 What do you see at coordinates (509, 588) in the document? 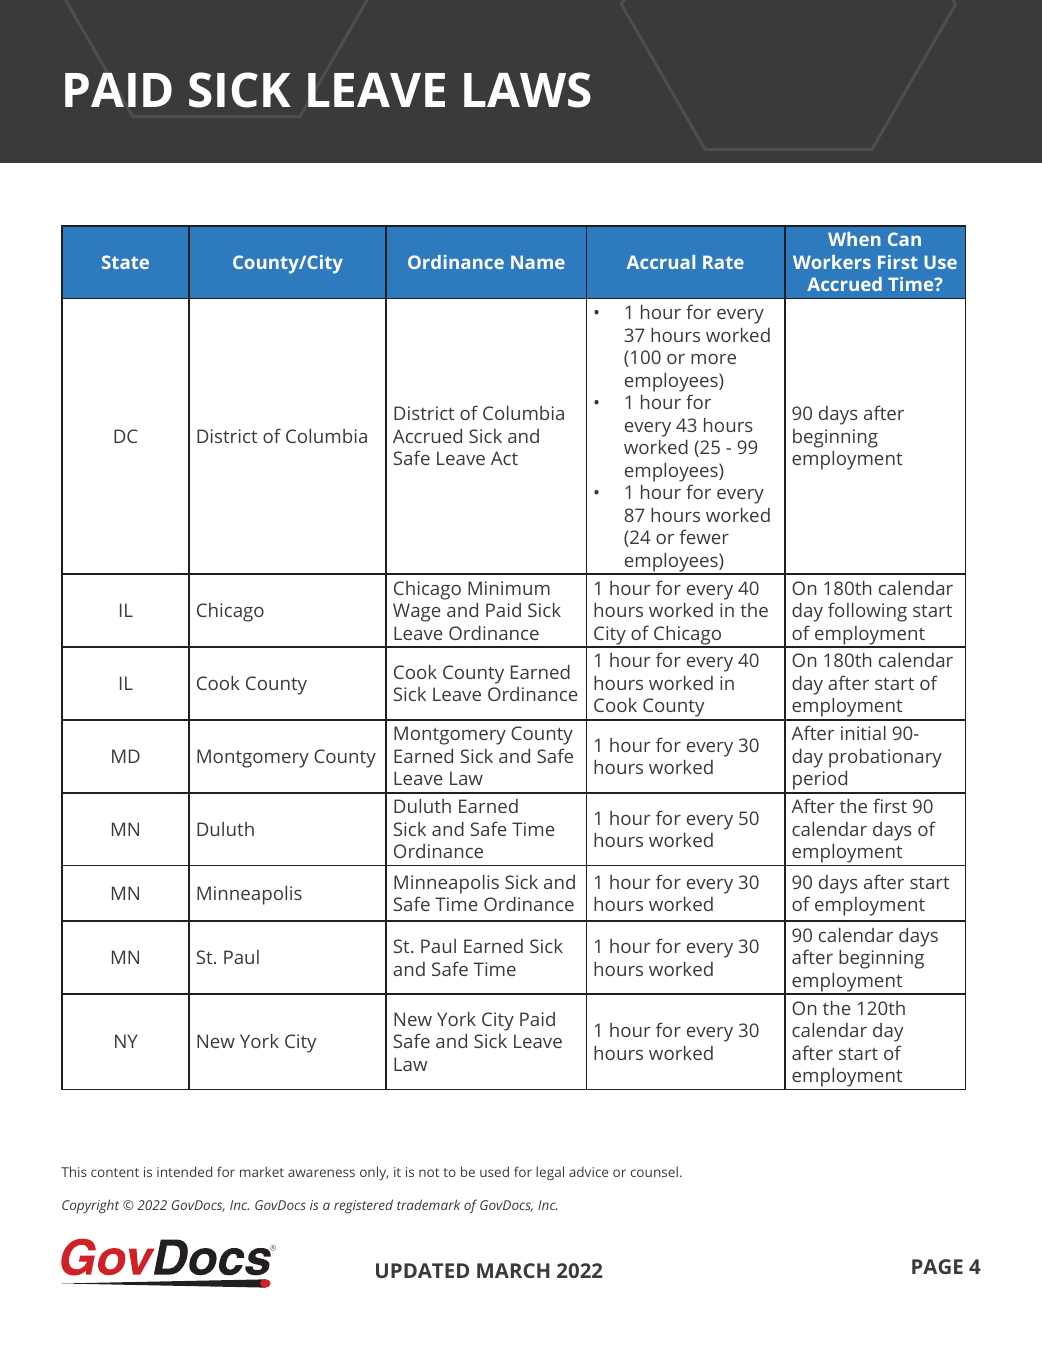
I see `Minimum` at bounding box center [509, 588].
